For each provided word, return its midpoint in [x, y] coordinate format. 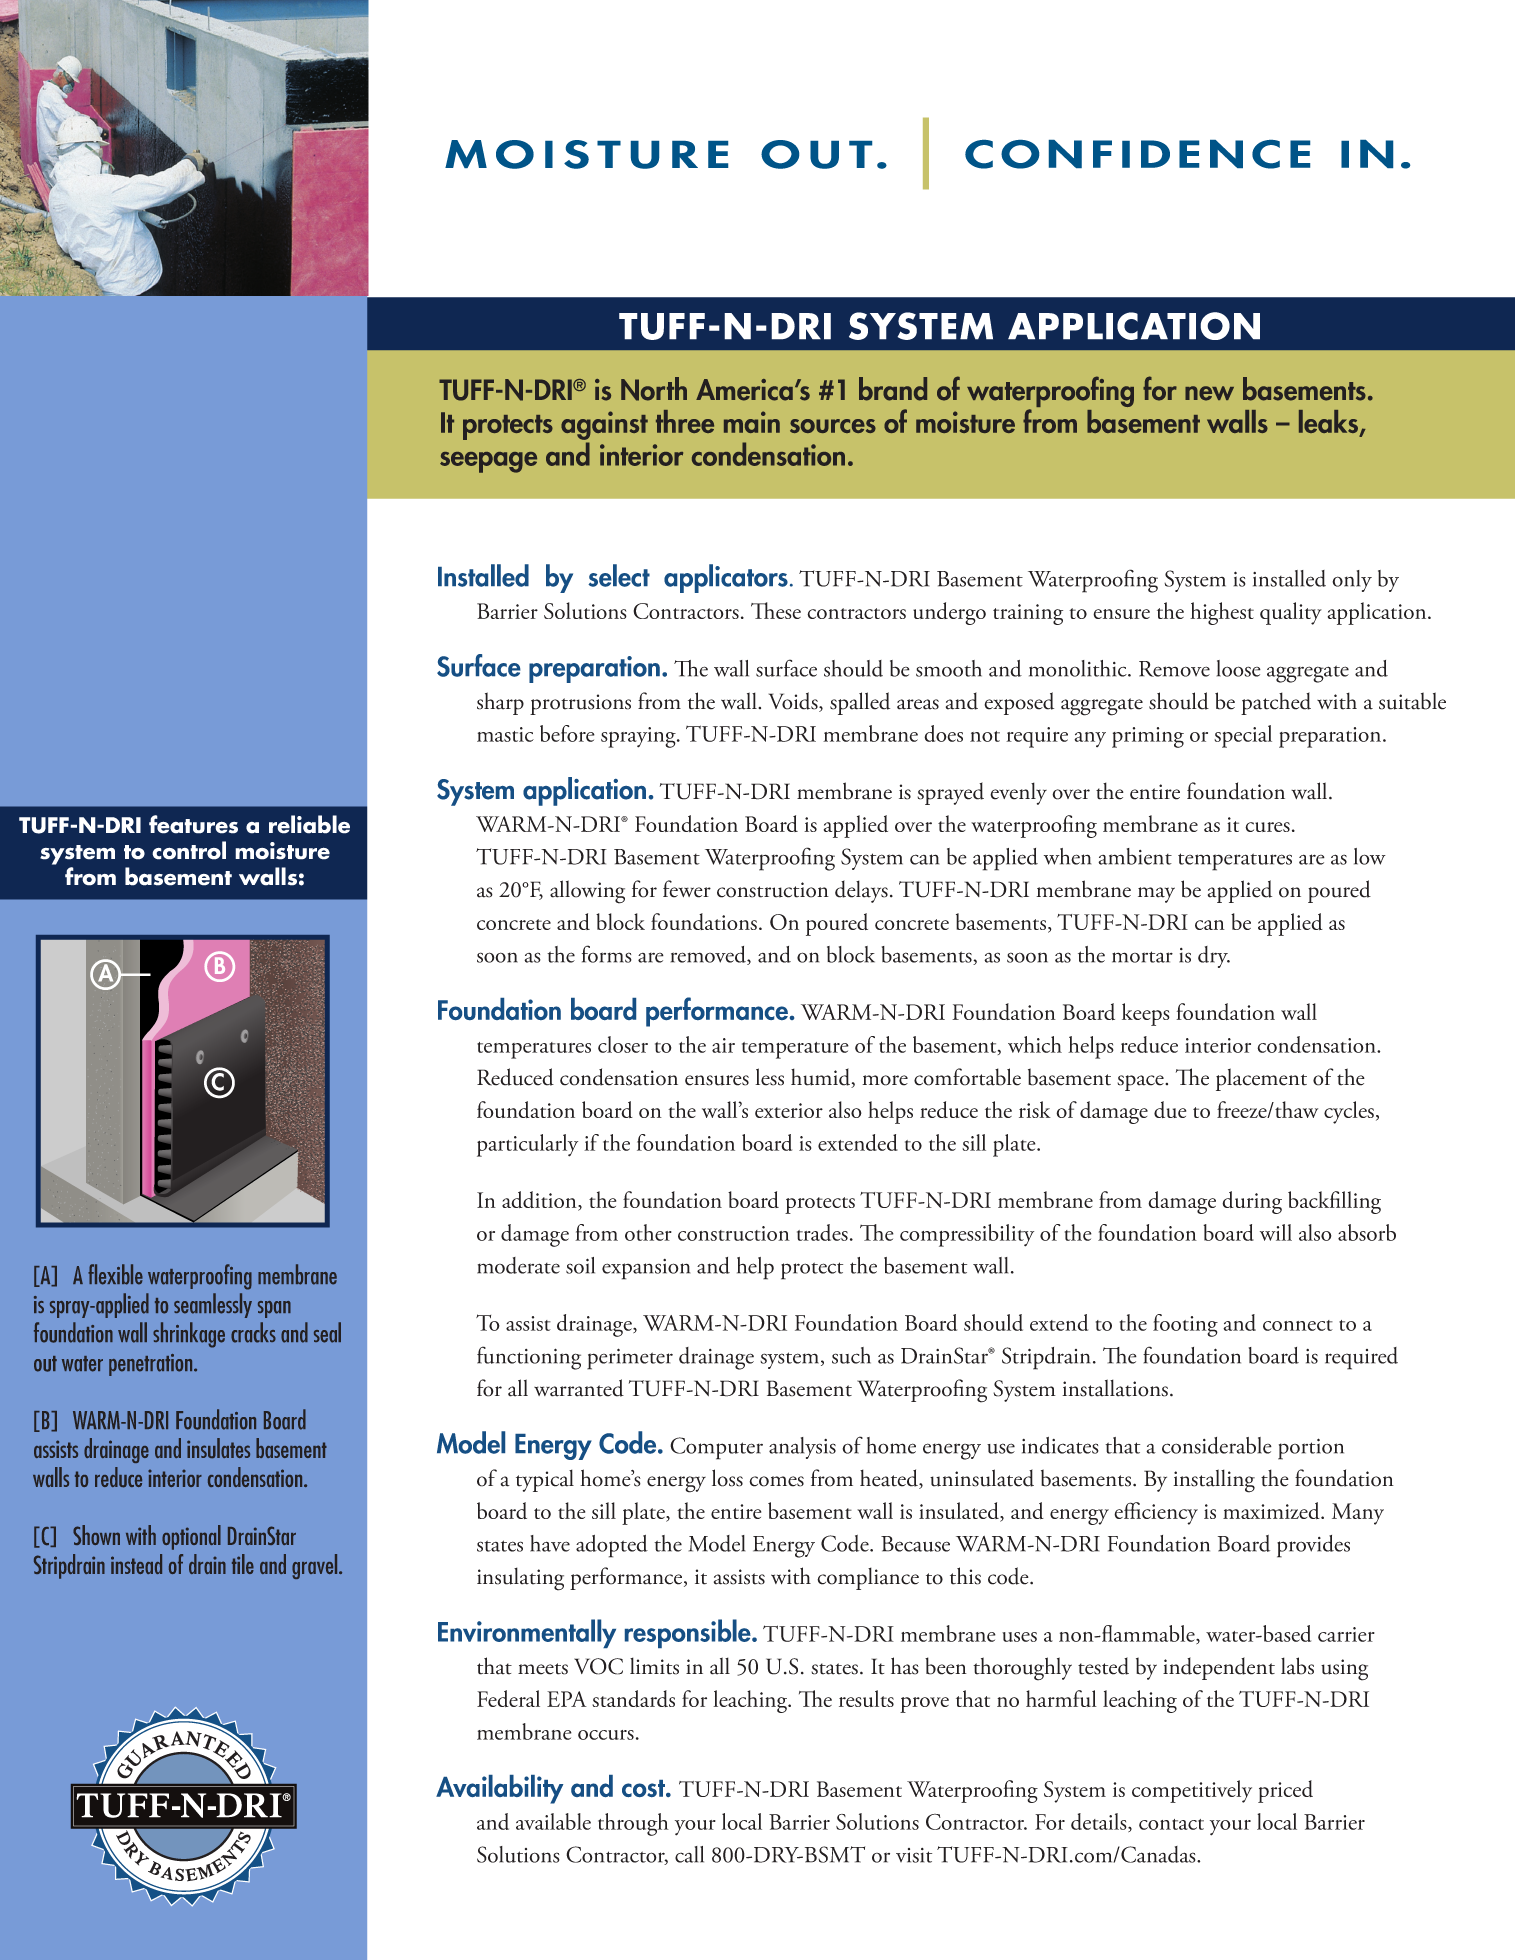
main [752, 422]
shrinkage [189, 1335]
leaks [1329, 423]
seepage [488, 462]
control [189, 850]
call [689, 1854]
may [1156, 895]
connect [1298, 1325]
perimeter [630, 1359]
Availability [499, 1789]
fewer [687, 889]
